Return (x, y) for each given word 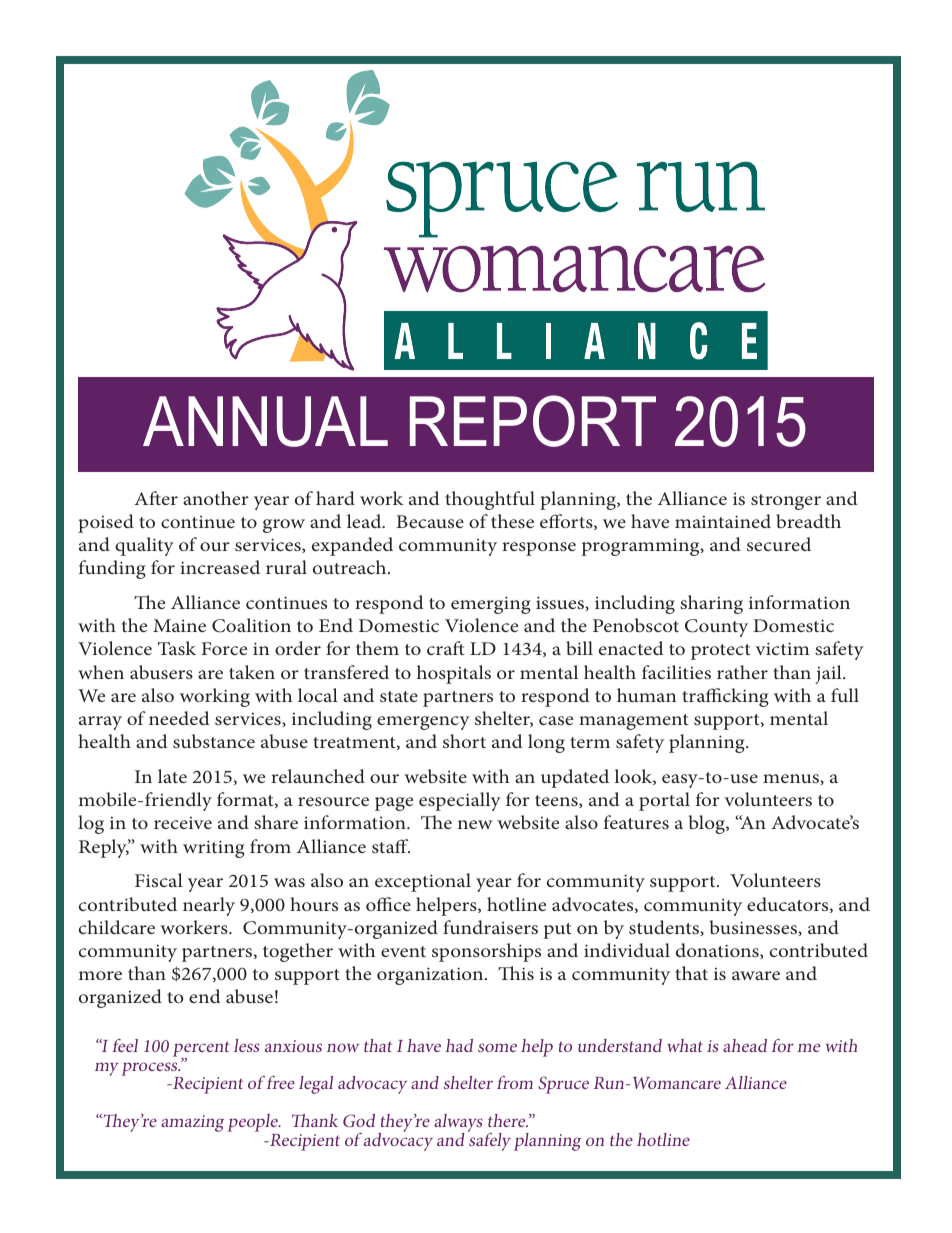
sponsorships (486, 952)
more (100, 975)
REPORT (533, 421)
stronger (786, 502)
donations (718, 951)
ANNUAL (265, 421)
